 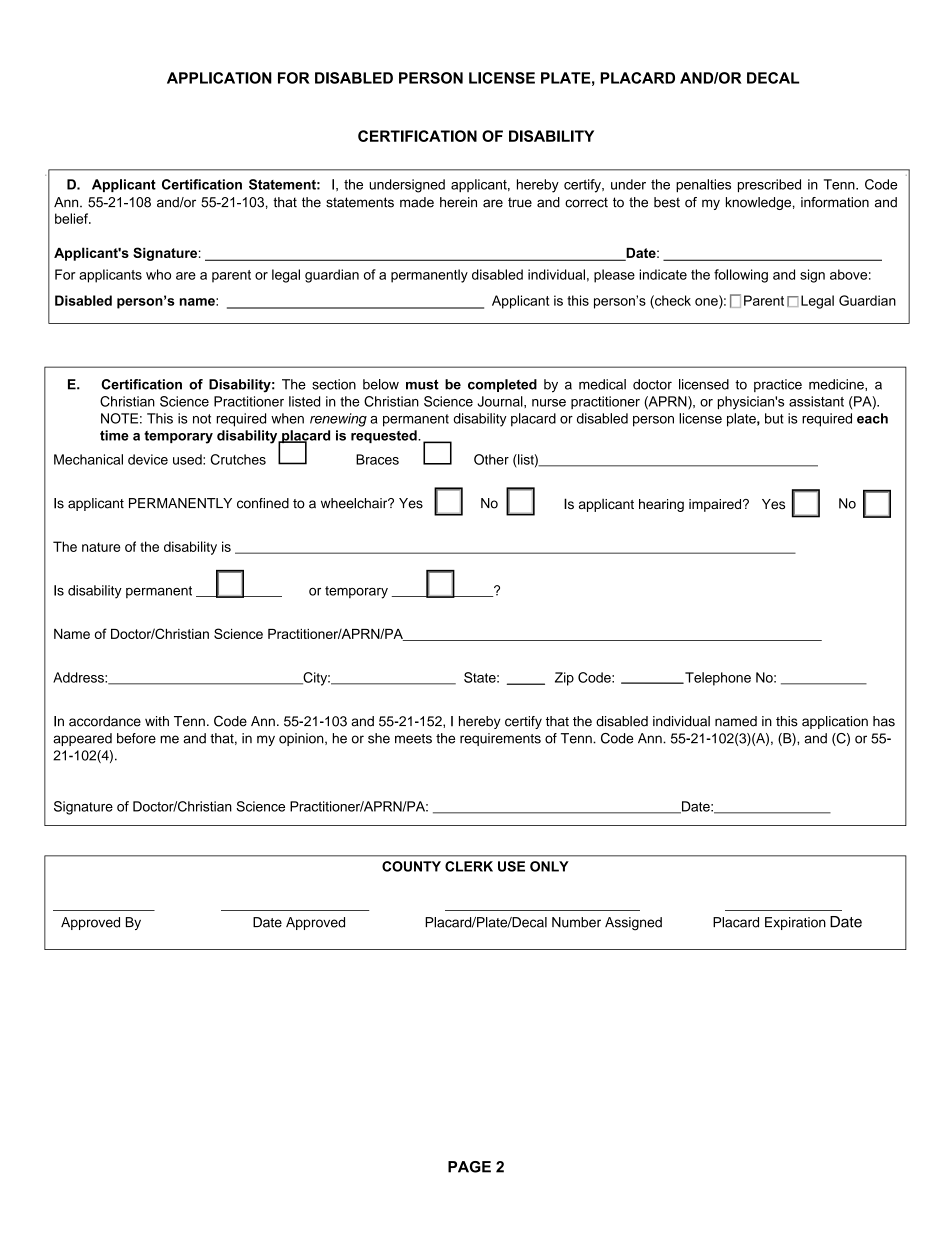 What do you see at coordinates (73, 218) in the document?
I see `belief` at bounding box center [73, 218].
